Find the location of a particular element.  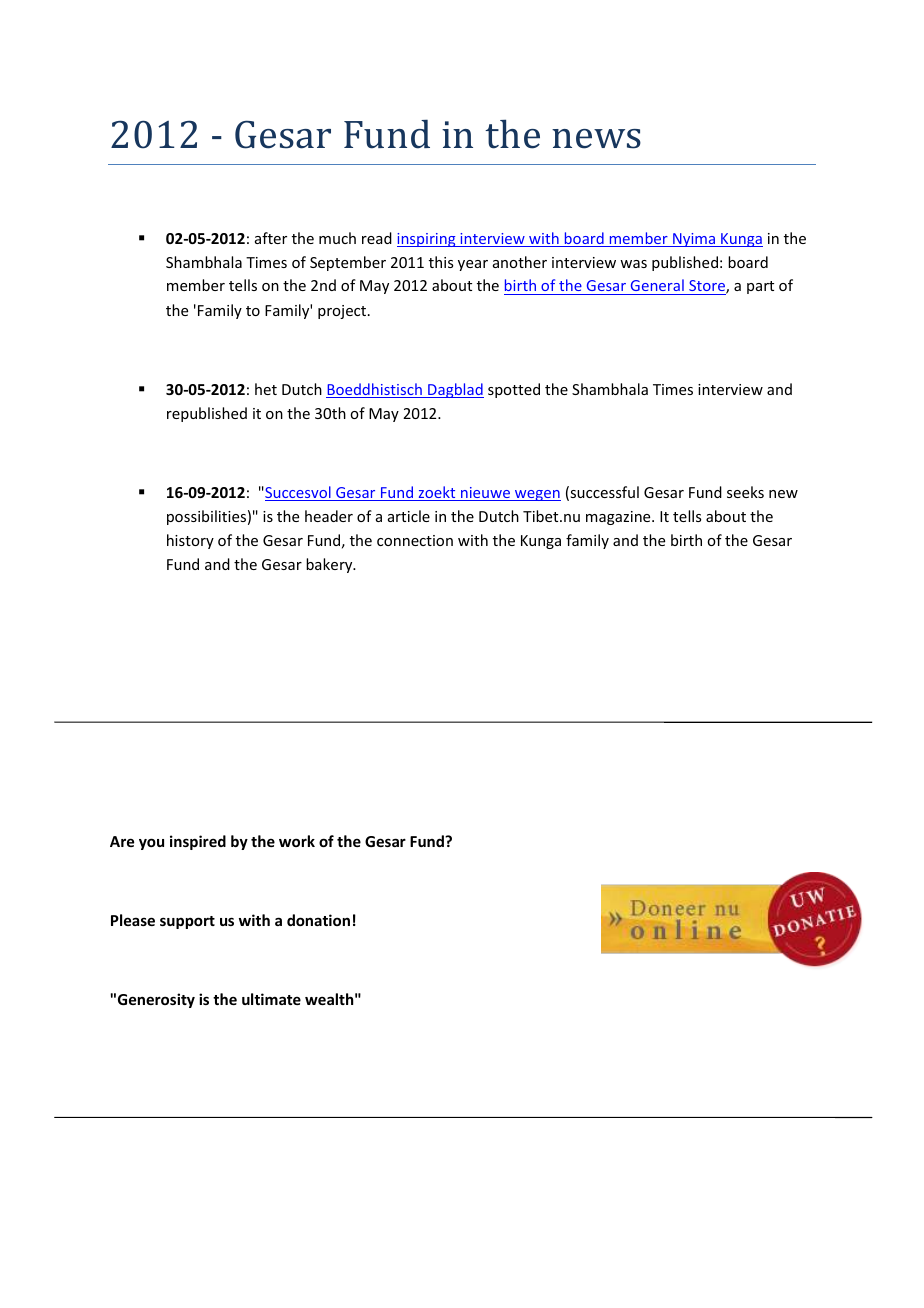

article is located at coordinates (409, 516).
